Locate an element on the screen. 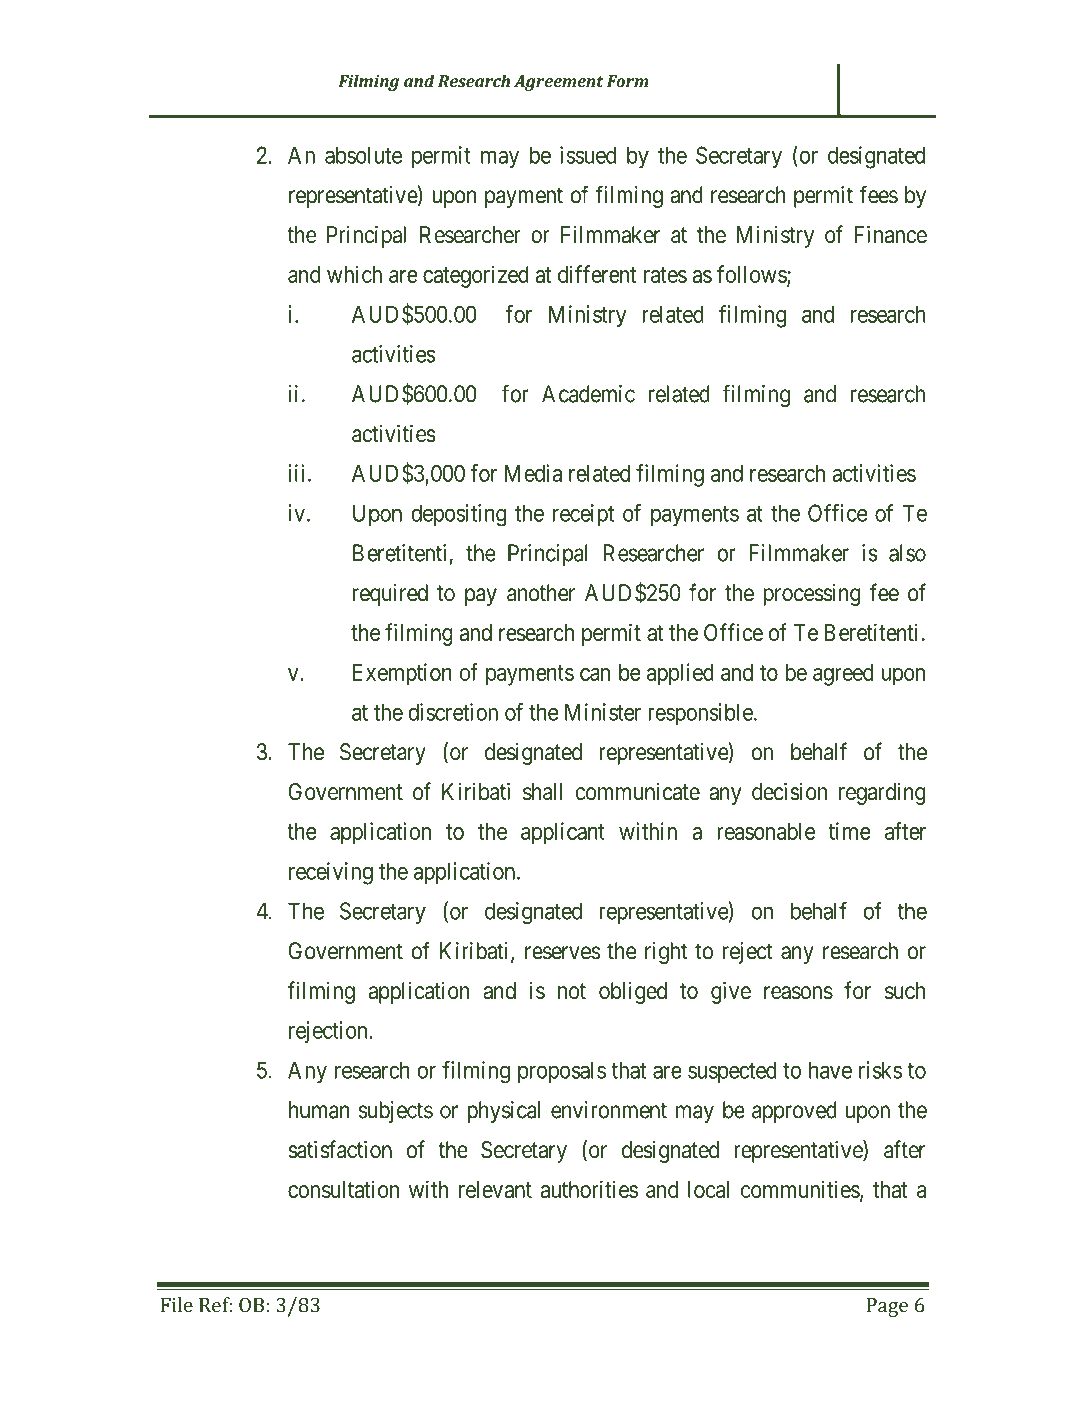 The height and width of the screenshot is (1405, 1086). Minister is located at coordinates (603, 712).
